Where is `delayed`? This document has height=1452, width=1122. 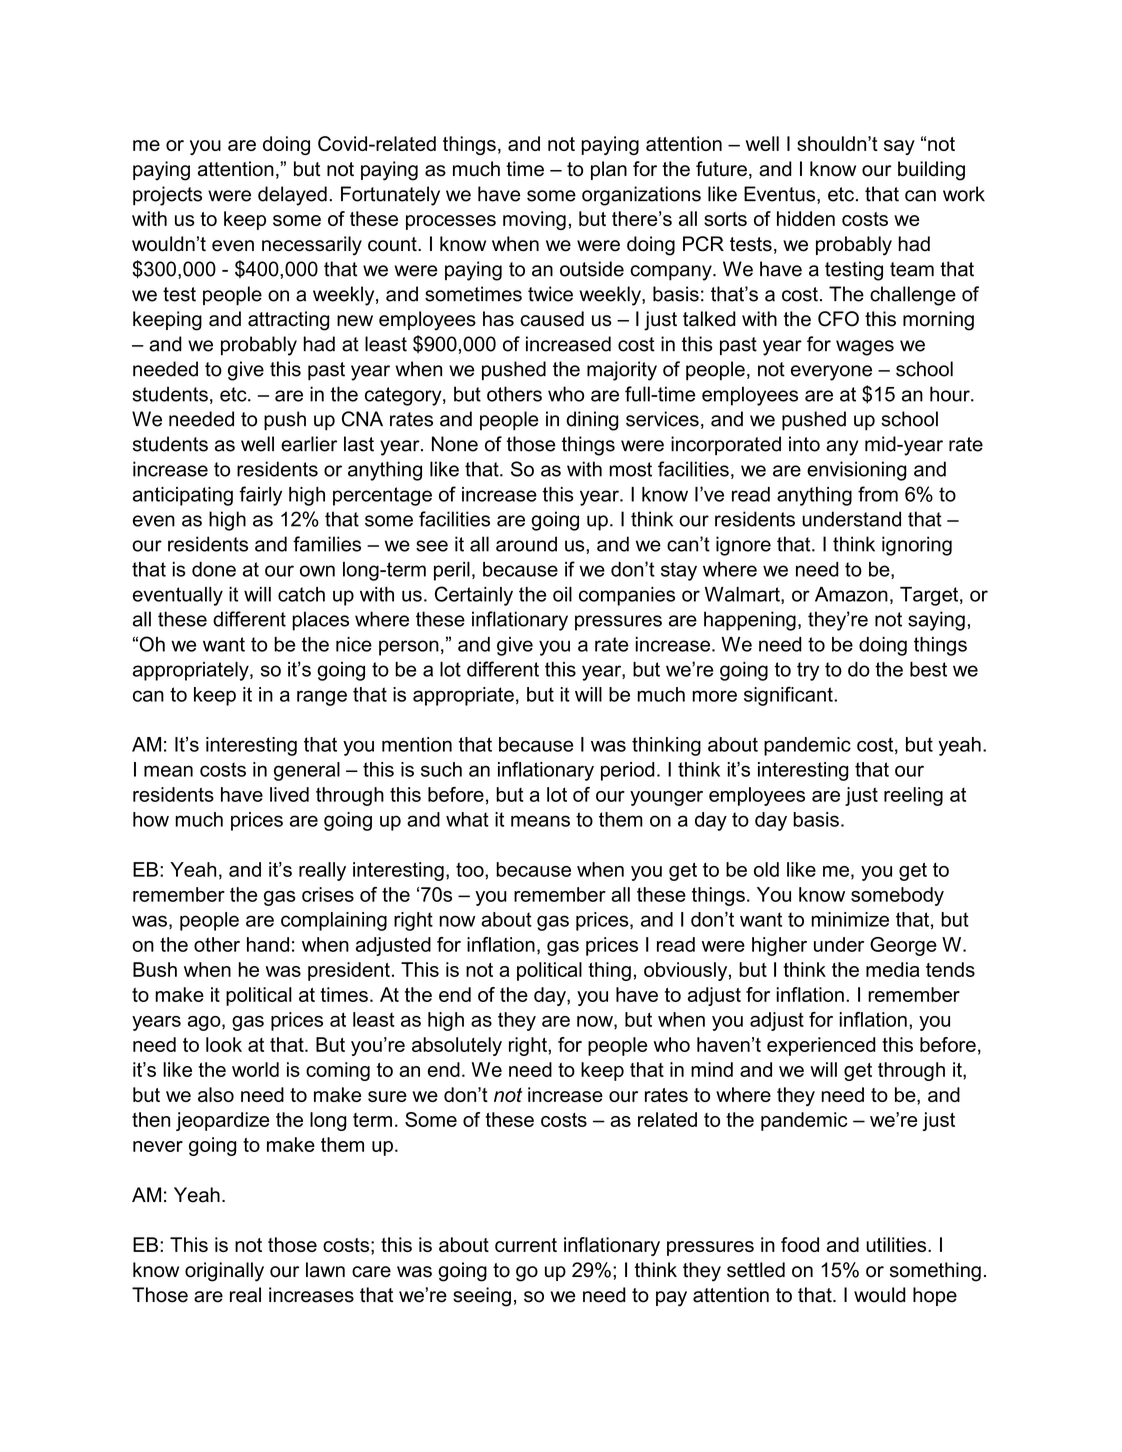
delayed is located at coordinates (292, 196).
